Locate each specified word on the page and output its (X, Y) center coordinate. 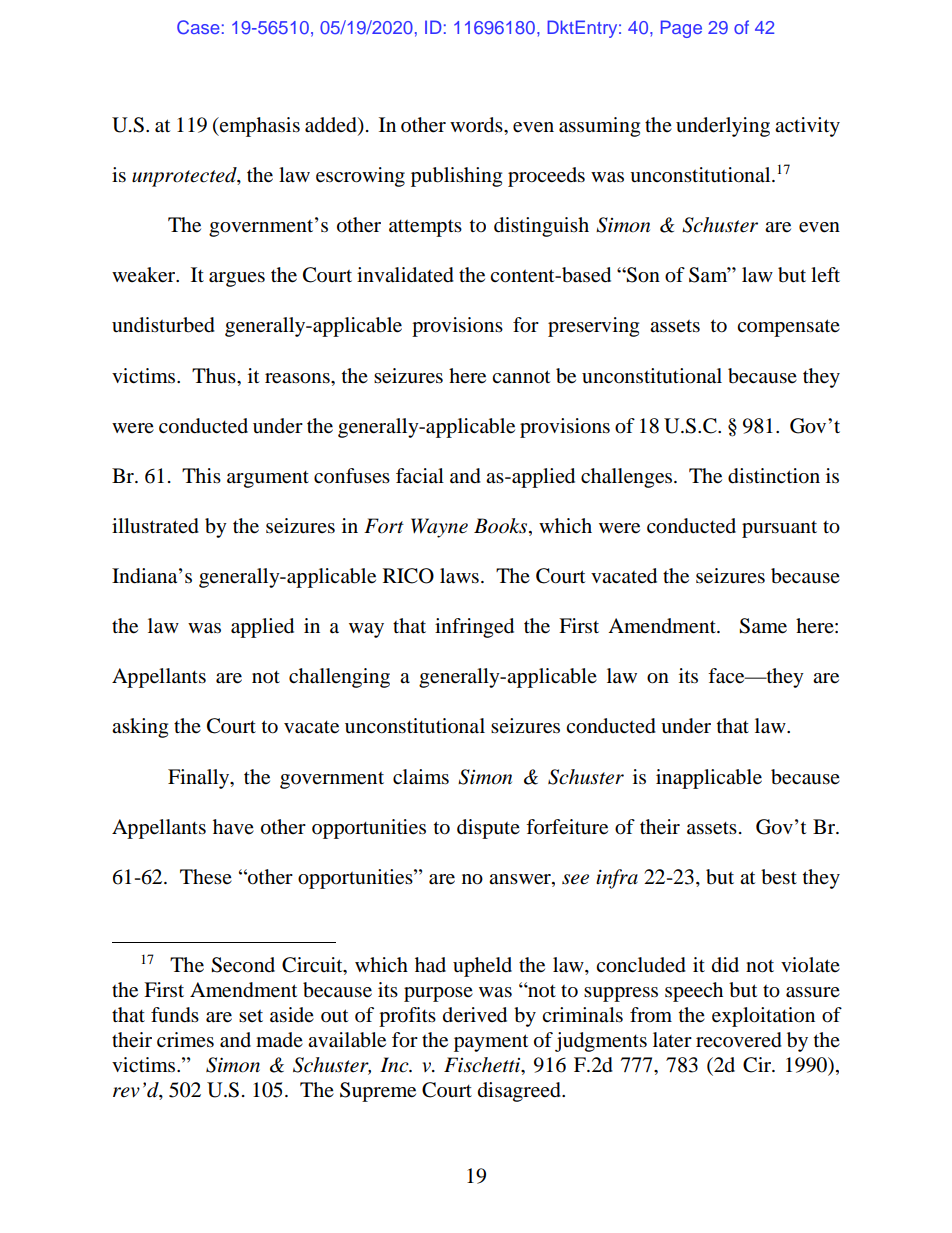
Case (198, 27)
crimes (185, 1040)
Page (681, 29)
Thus (215, 375)
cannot (521, 377)
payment (491, 1043)
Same (763, 626)
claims (421, 777)
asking (140, 728)
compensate (788, 328)
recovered (739, 1040)
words (477, 125)
